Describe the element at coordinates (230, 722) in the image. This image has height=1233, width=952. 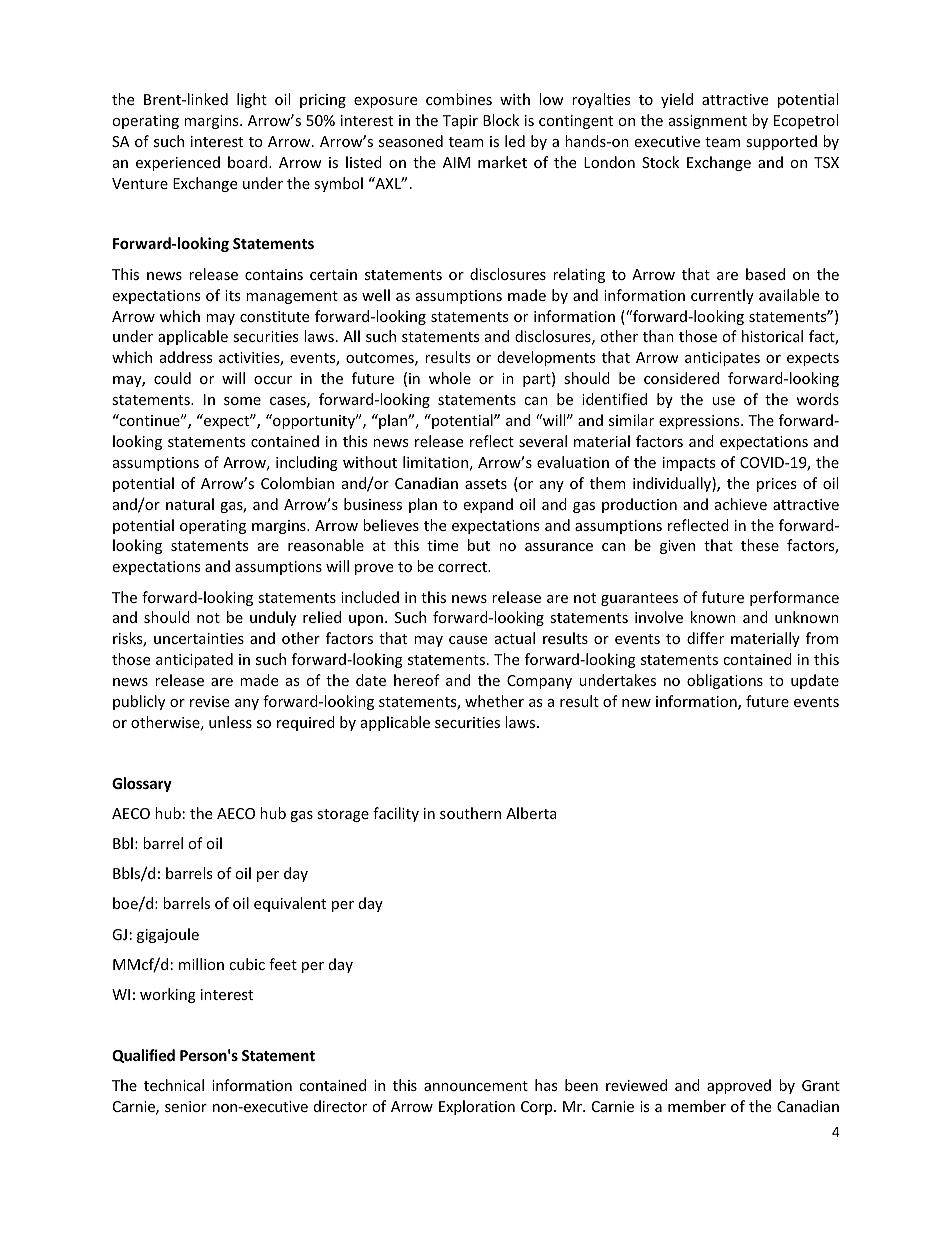
I see `unless` at that location.
